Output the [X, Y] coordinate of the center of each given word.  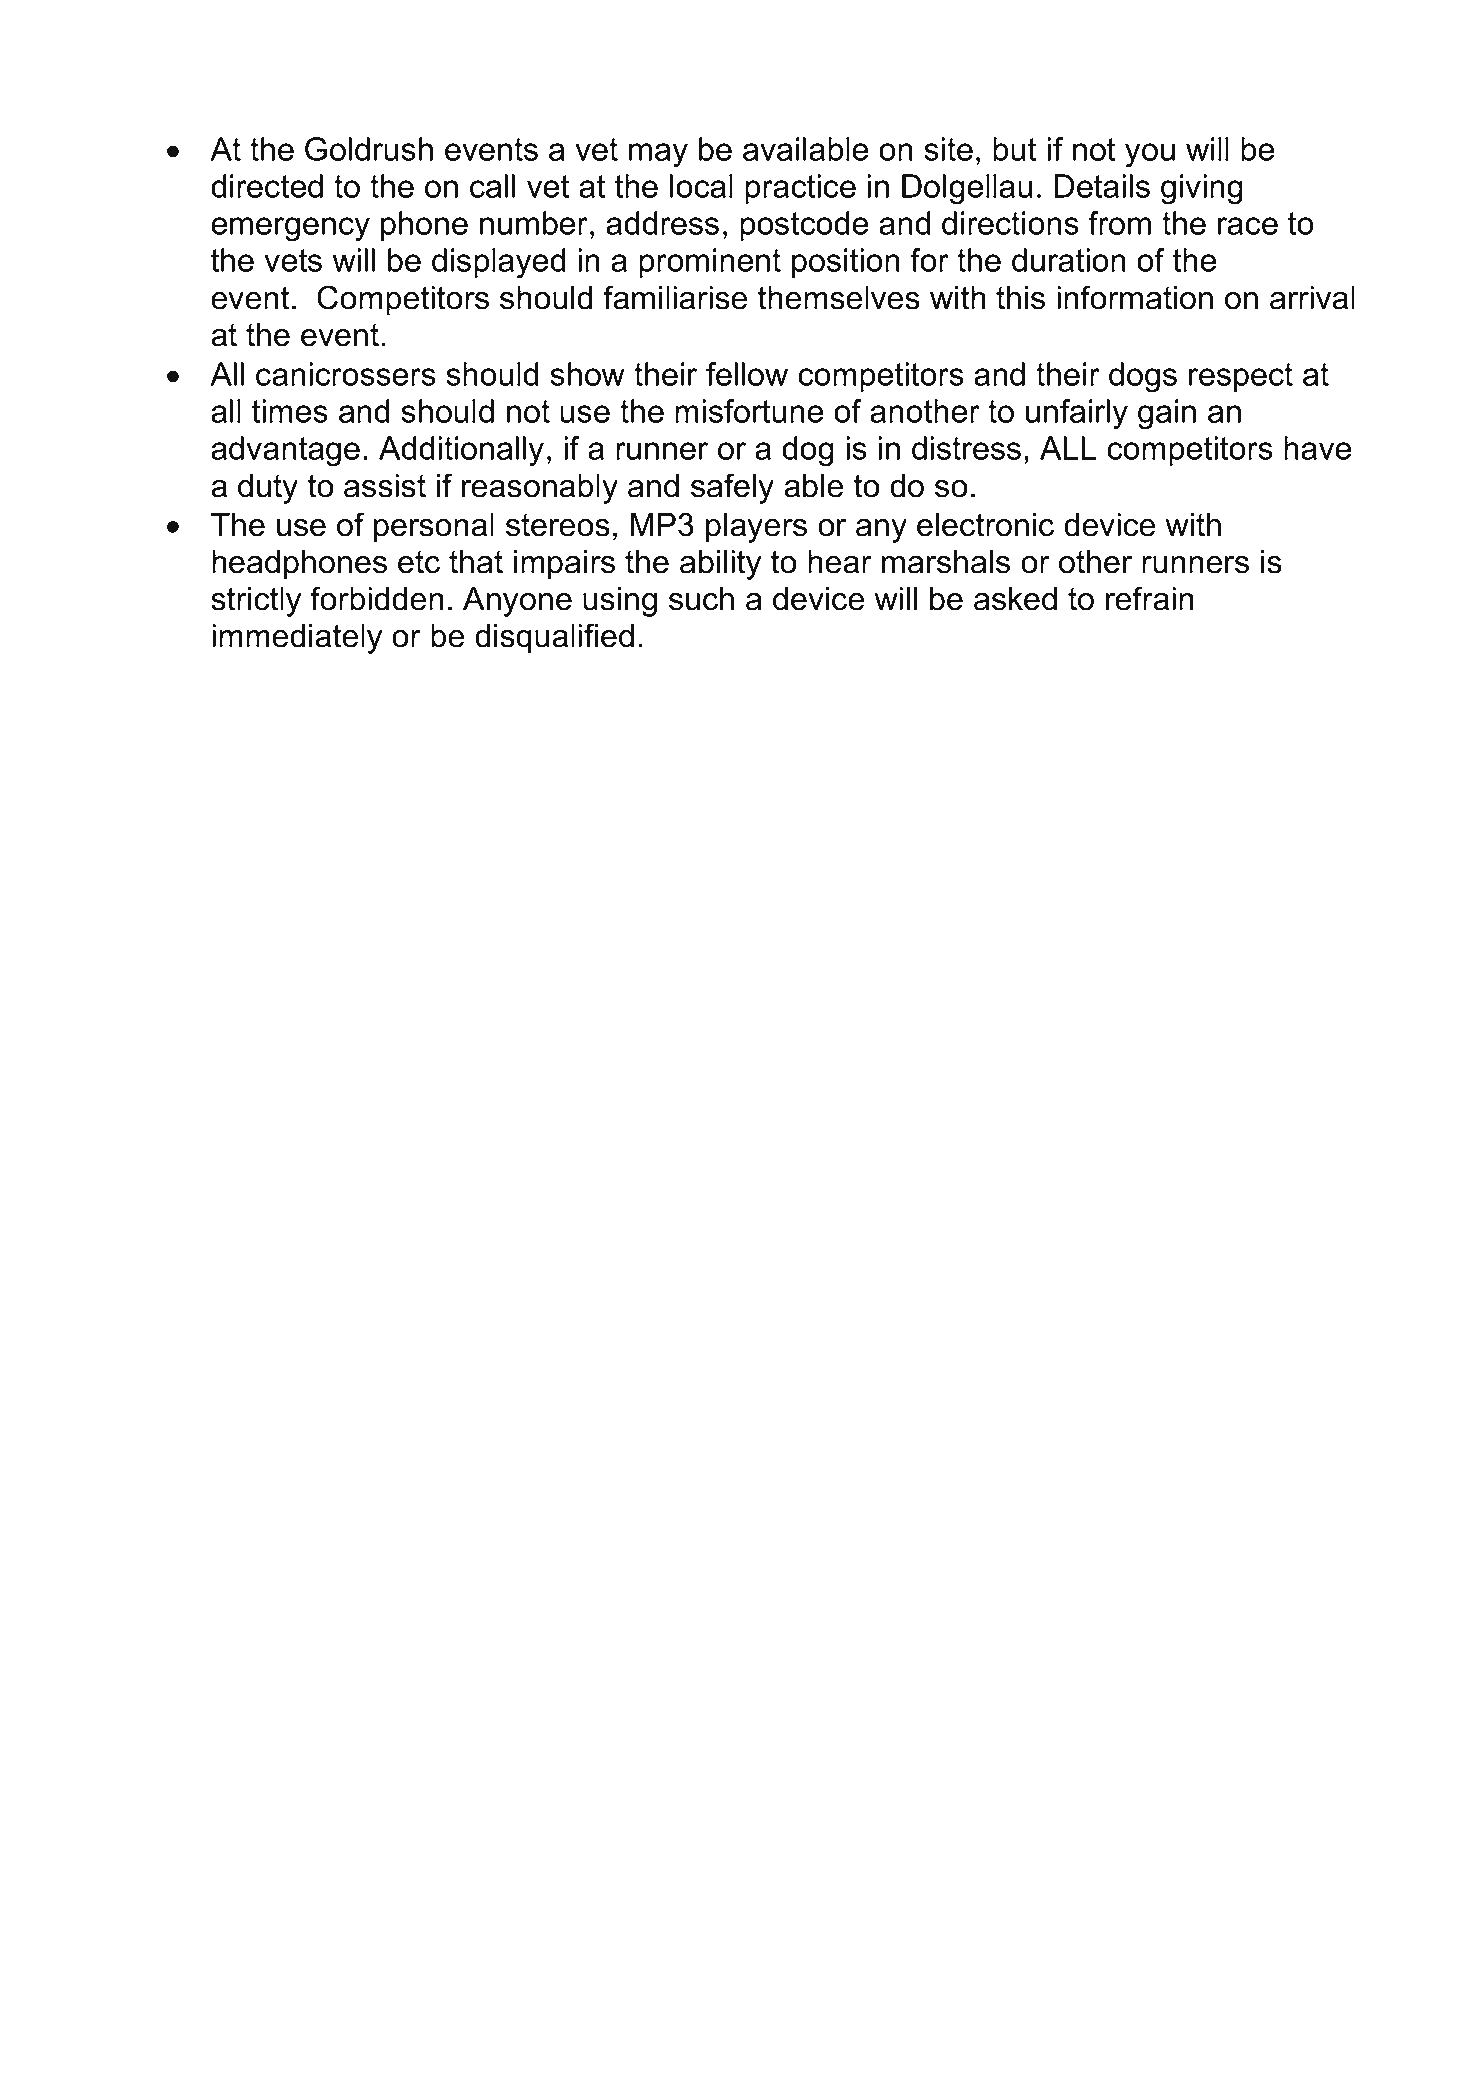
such [701, 599]
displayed [498, 263]
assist [385, 486]
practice [800, 189]
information [1135, 297]
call [492, 186]
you [1150, 155]
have [1317, 448]
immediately [297, 639]
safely [732, 488]
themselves [839, 298]
